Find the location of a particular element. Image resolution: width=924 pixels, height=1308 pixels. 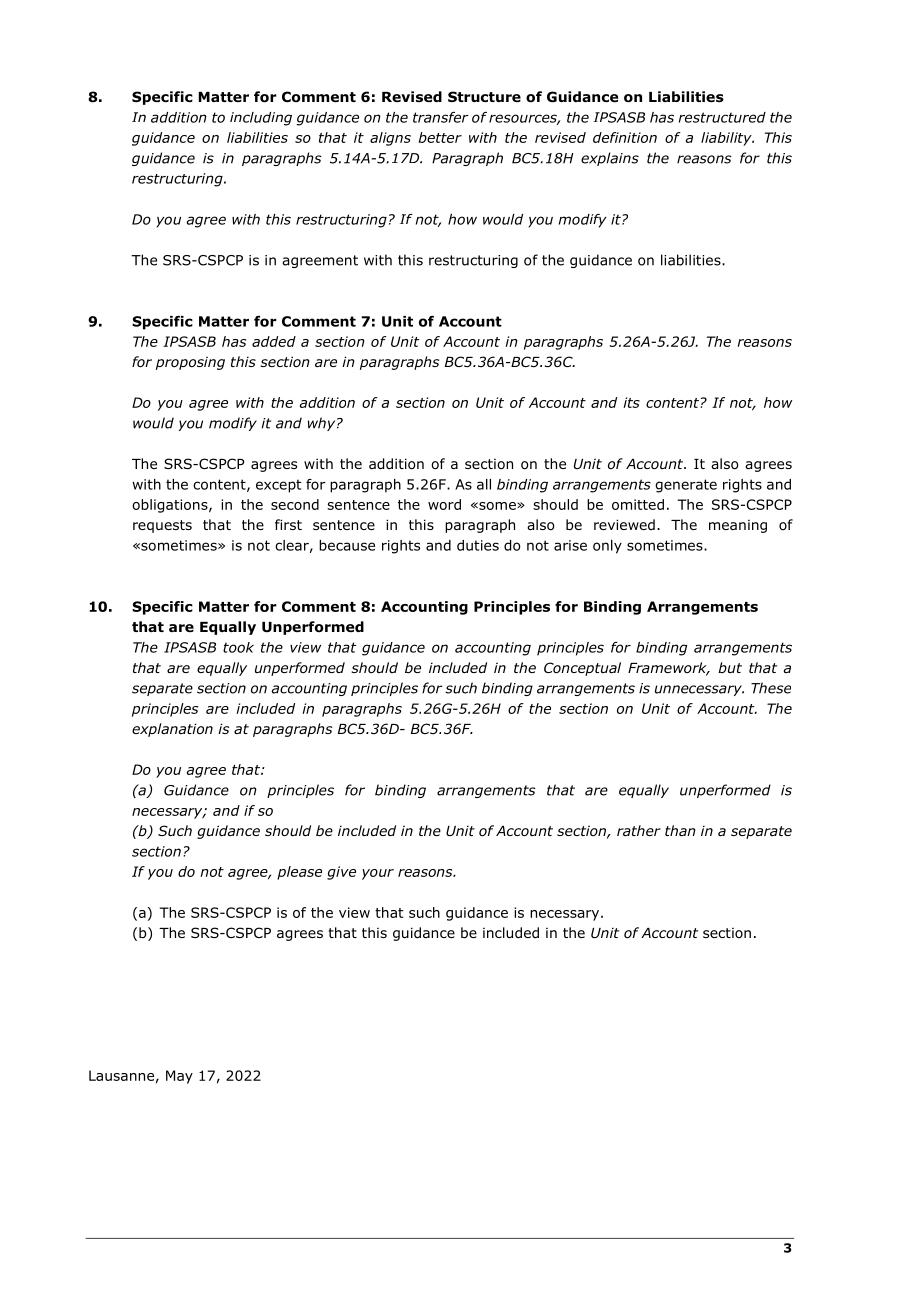

than is located at coordinates (680, 830).
